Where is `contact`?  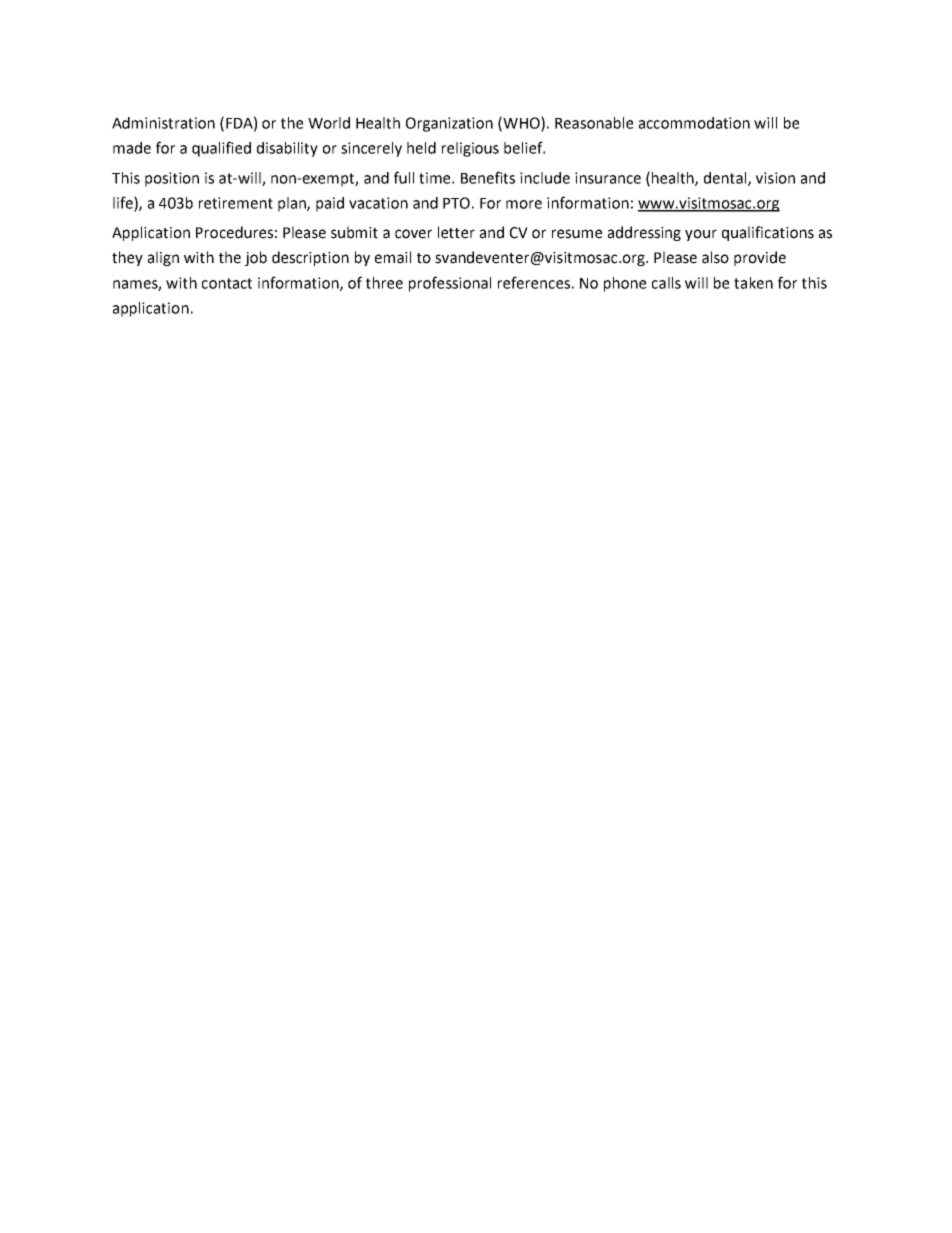 contact is located at coordinates (227, 283).
